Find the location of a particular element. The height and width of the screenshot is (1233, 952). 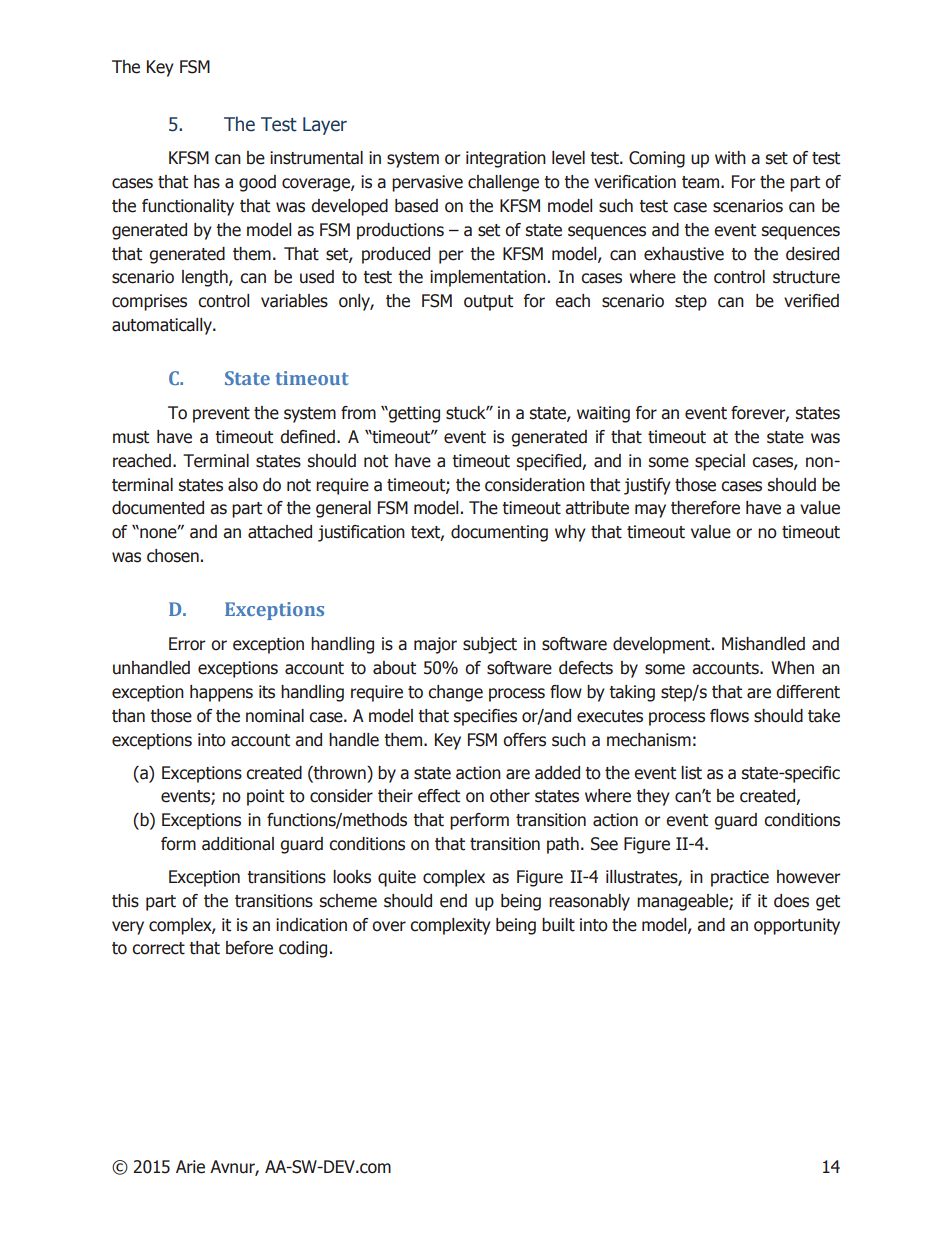

opportunity is located at coordinates (797, 926).
